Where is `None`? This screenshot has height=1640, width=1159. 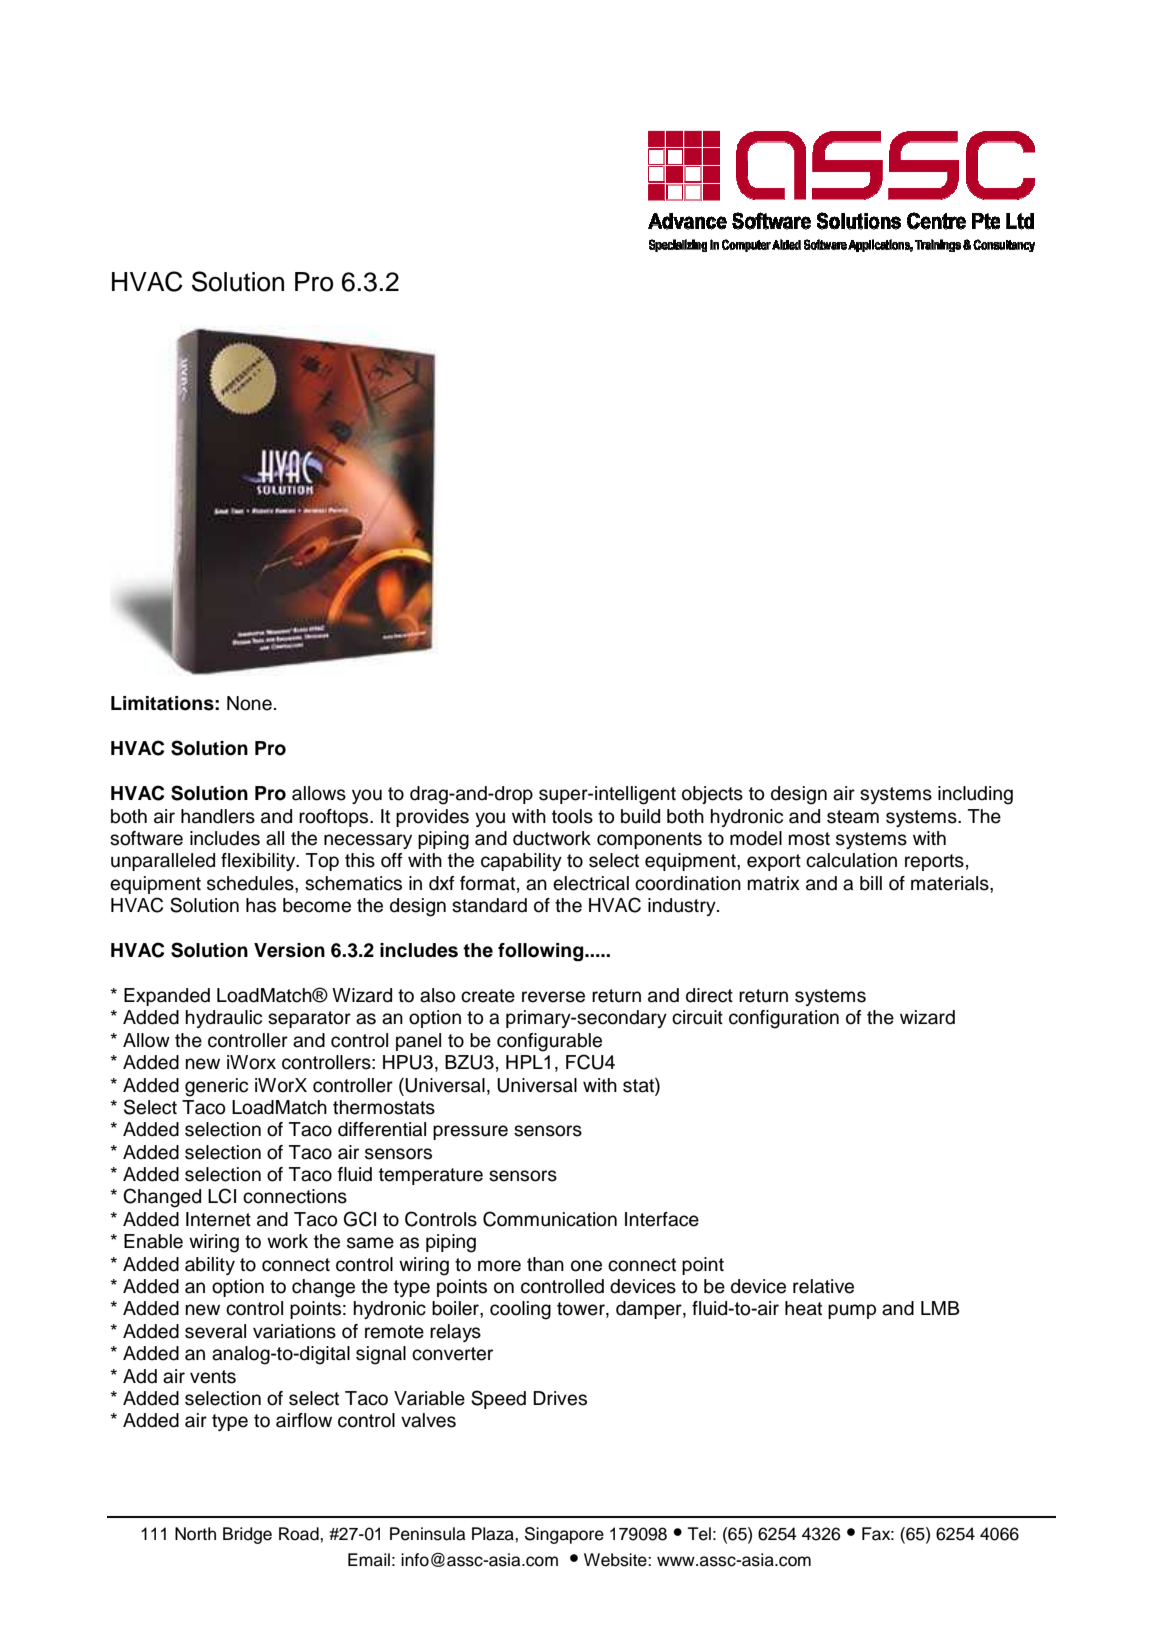 None is located at coordinates (249, 703).
